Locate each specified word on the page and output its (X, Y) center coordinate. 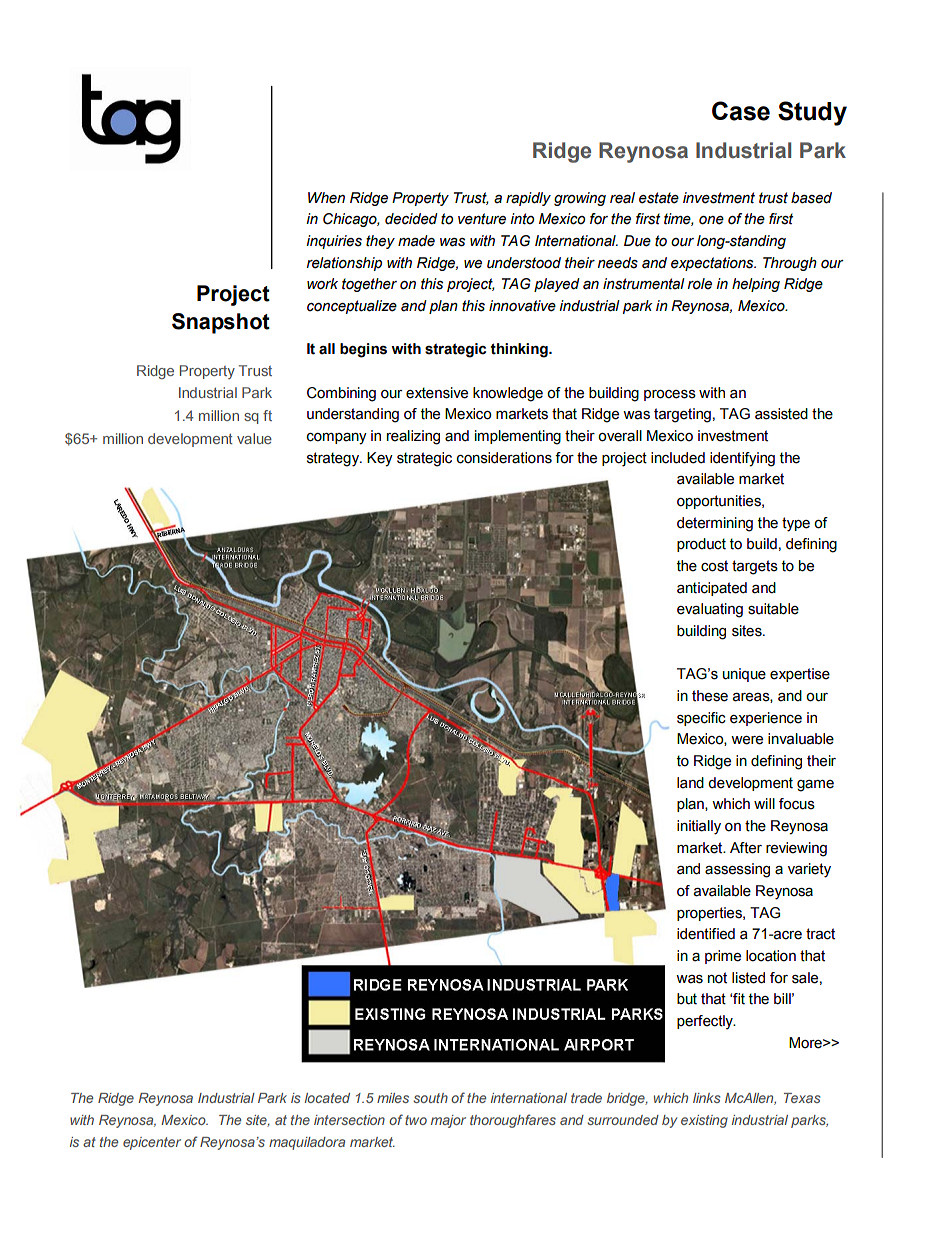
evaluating (710, 610)
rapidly (528, 199)
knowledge (508, 394)
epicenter (152, 1143)
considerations (504, 458)
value (254, 438)
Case (741, 111)
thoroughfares (513, 1121)
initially (699, 827)
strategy (334, 459)
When (326, 198)
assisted (781, 414)
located (327, 1098)
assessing (737, 870)
